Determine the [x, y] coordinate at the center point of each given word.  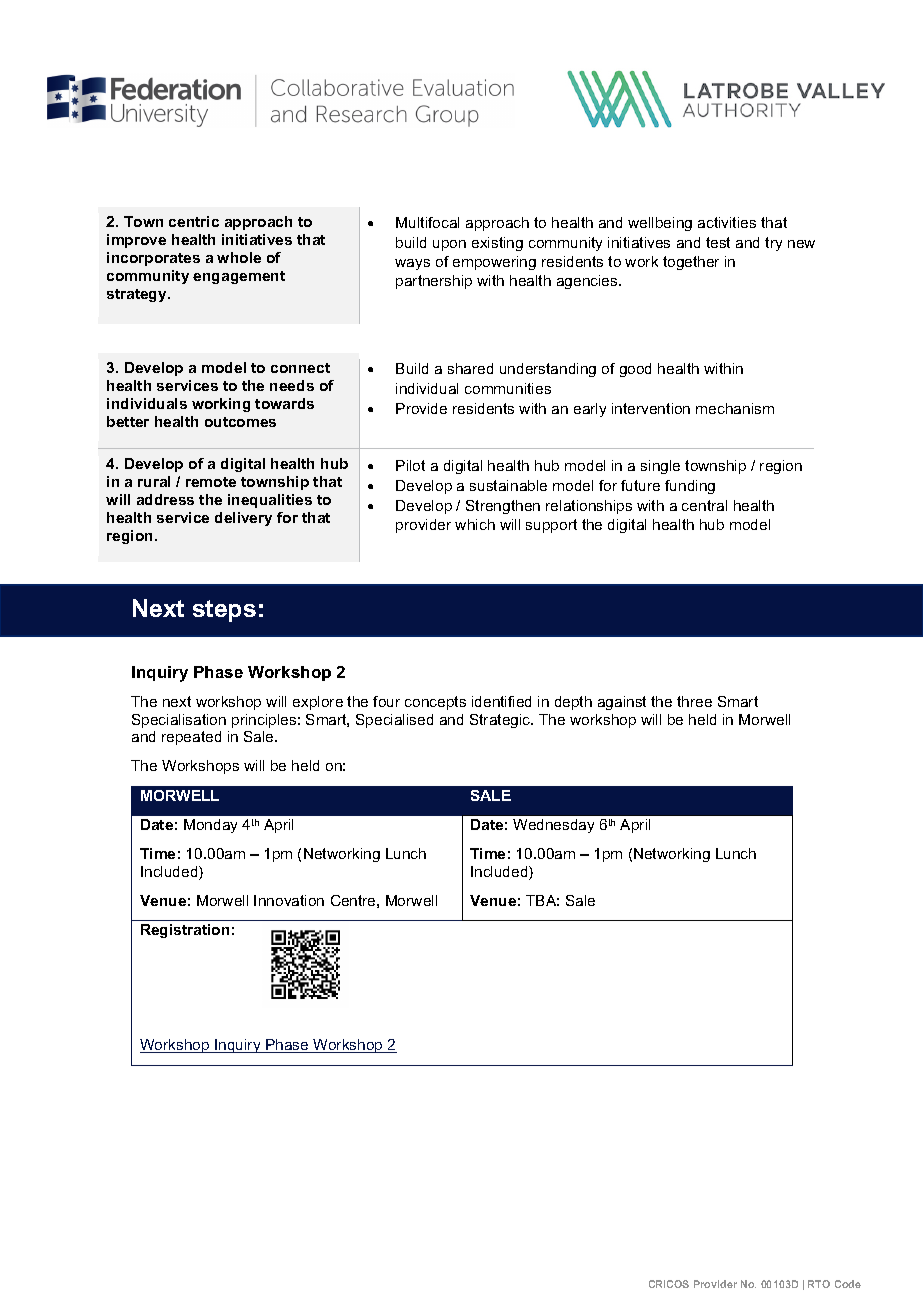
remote [211, 482]
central [704, 505]
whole [239, 257]
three [694, 701]
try [773, 244]
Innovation [289, 900]
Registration [185, 931]
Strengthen [503, 507]
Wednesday [553, 826]
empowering [494, 263]
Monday [210, 826]
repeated [191, 738]
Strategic [501, 721]
